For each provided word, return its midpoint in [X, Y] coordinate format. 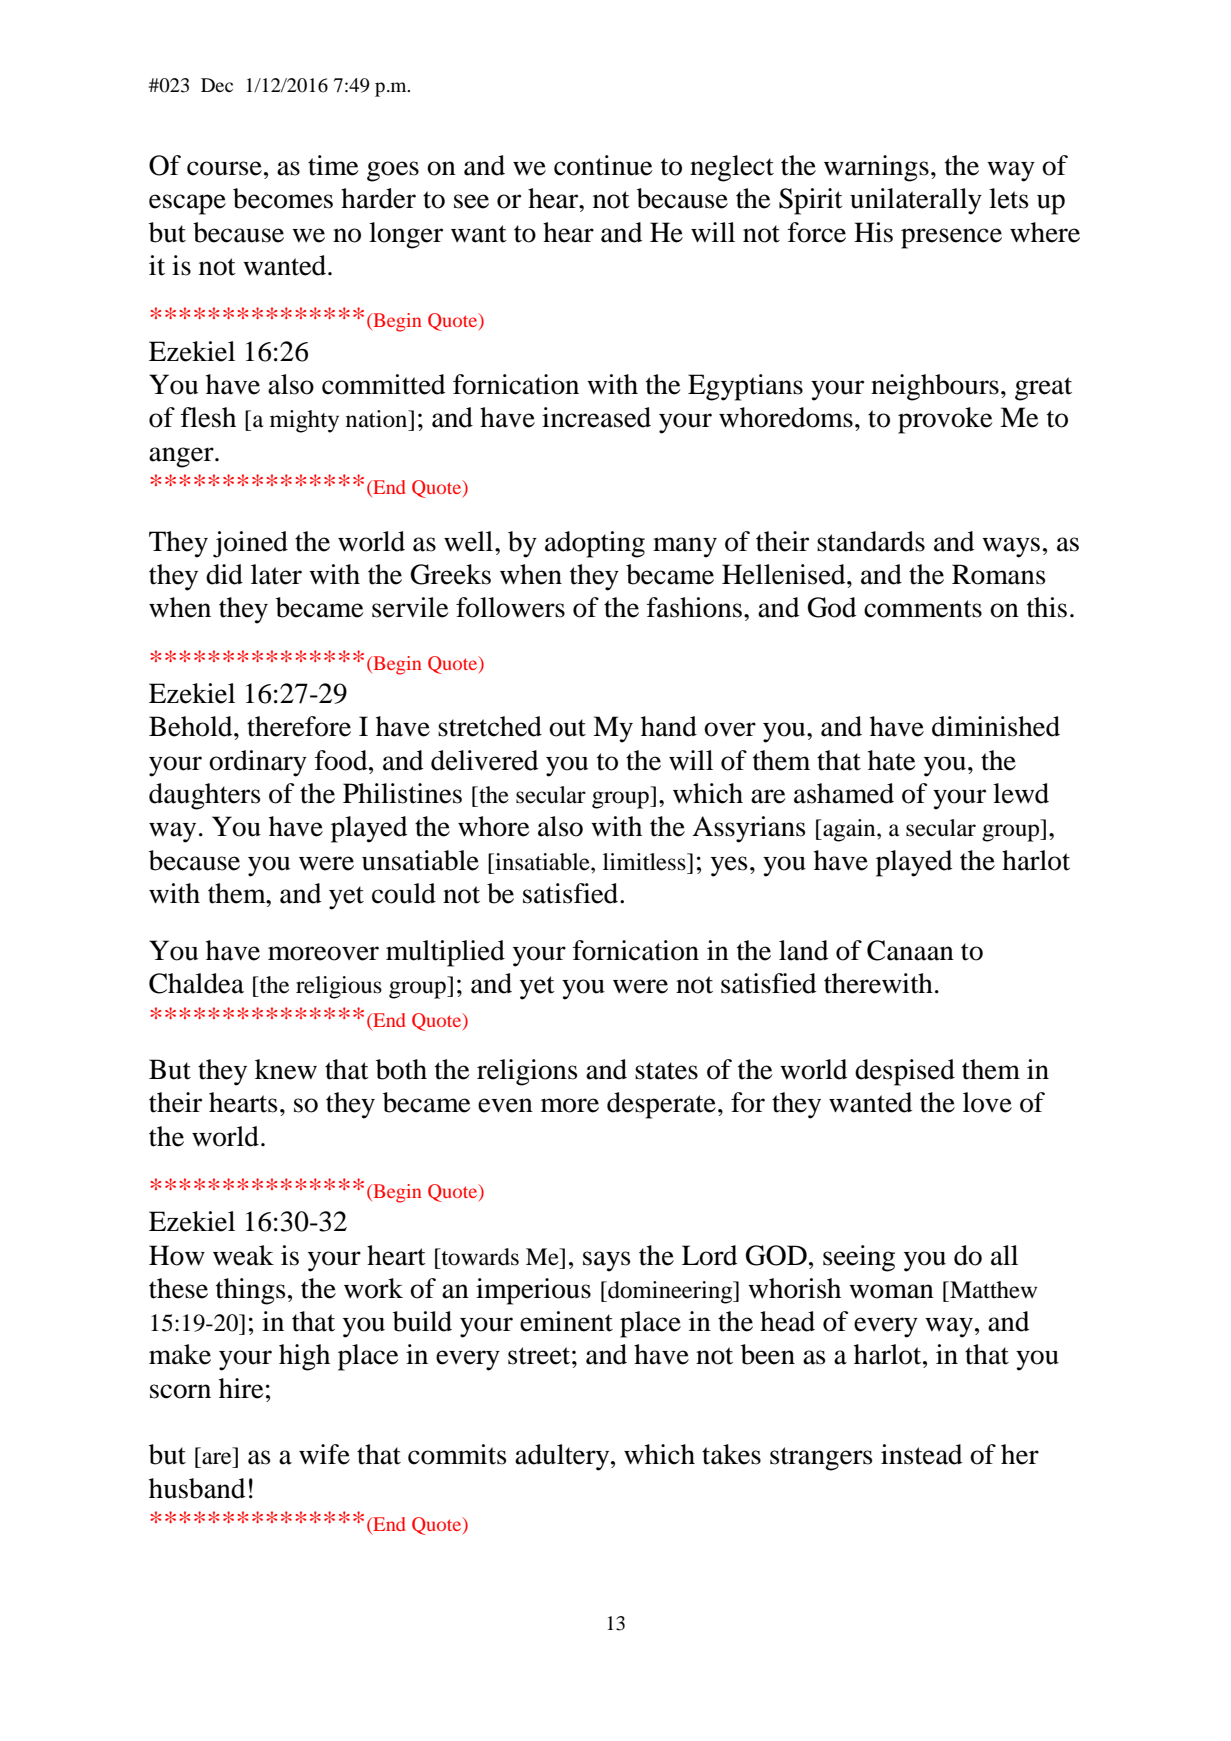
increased [596, 417]
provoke [945, 420]
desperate [661, 1105]
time [333, 165]
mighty [304, 421]
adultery [563, 1457]
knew [286, 1069]
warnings [876, 168]
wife [324, 1454]
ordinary [258, 763]
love [987, 1102]
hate [892, 760]
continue [603, 165]
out [567, 728]
